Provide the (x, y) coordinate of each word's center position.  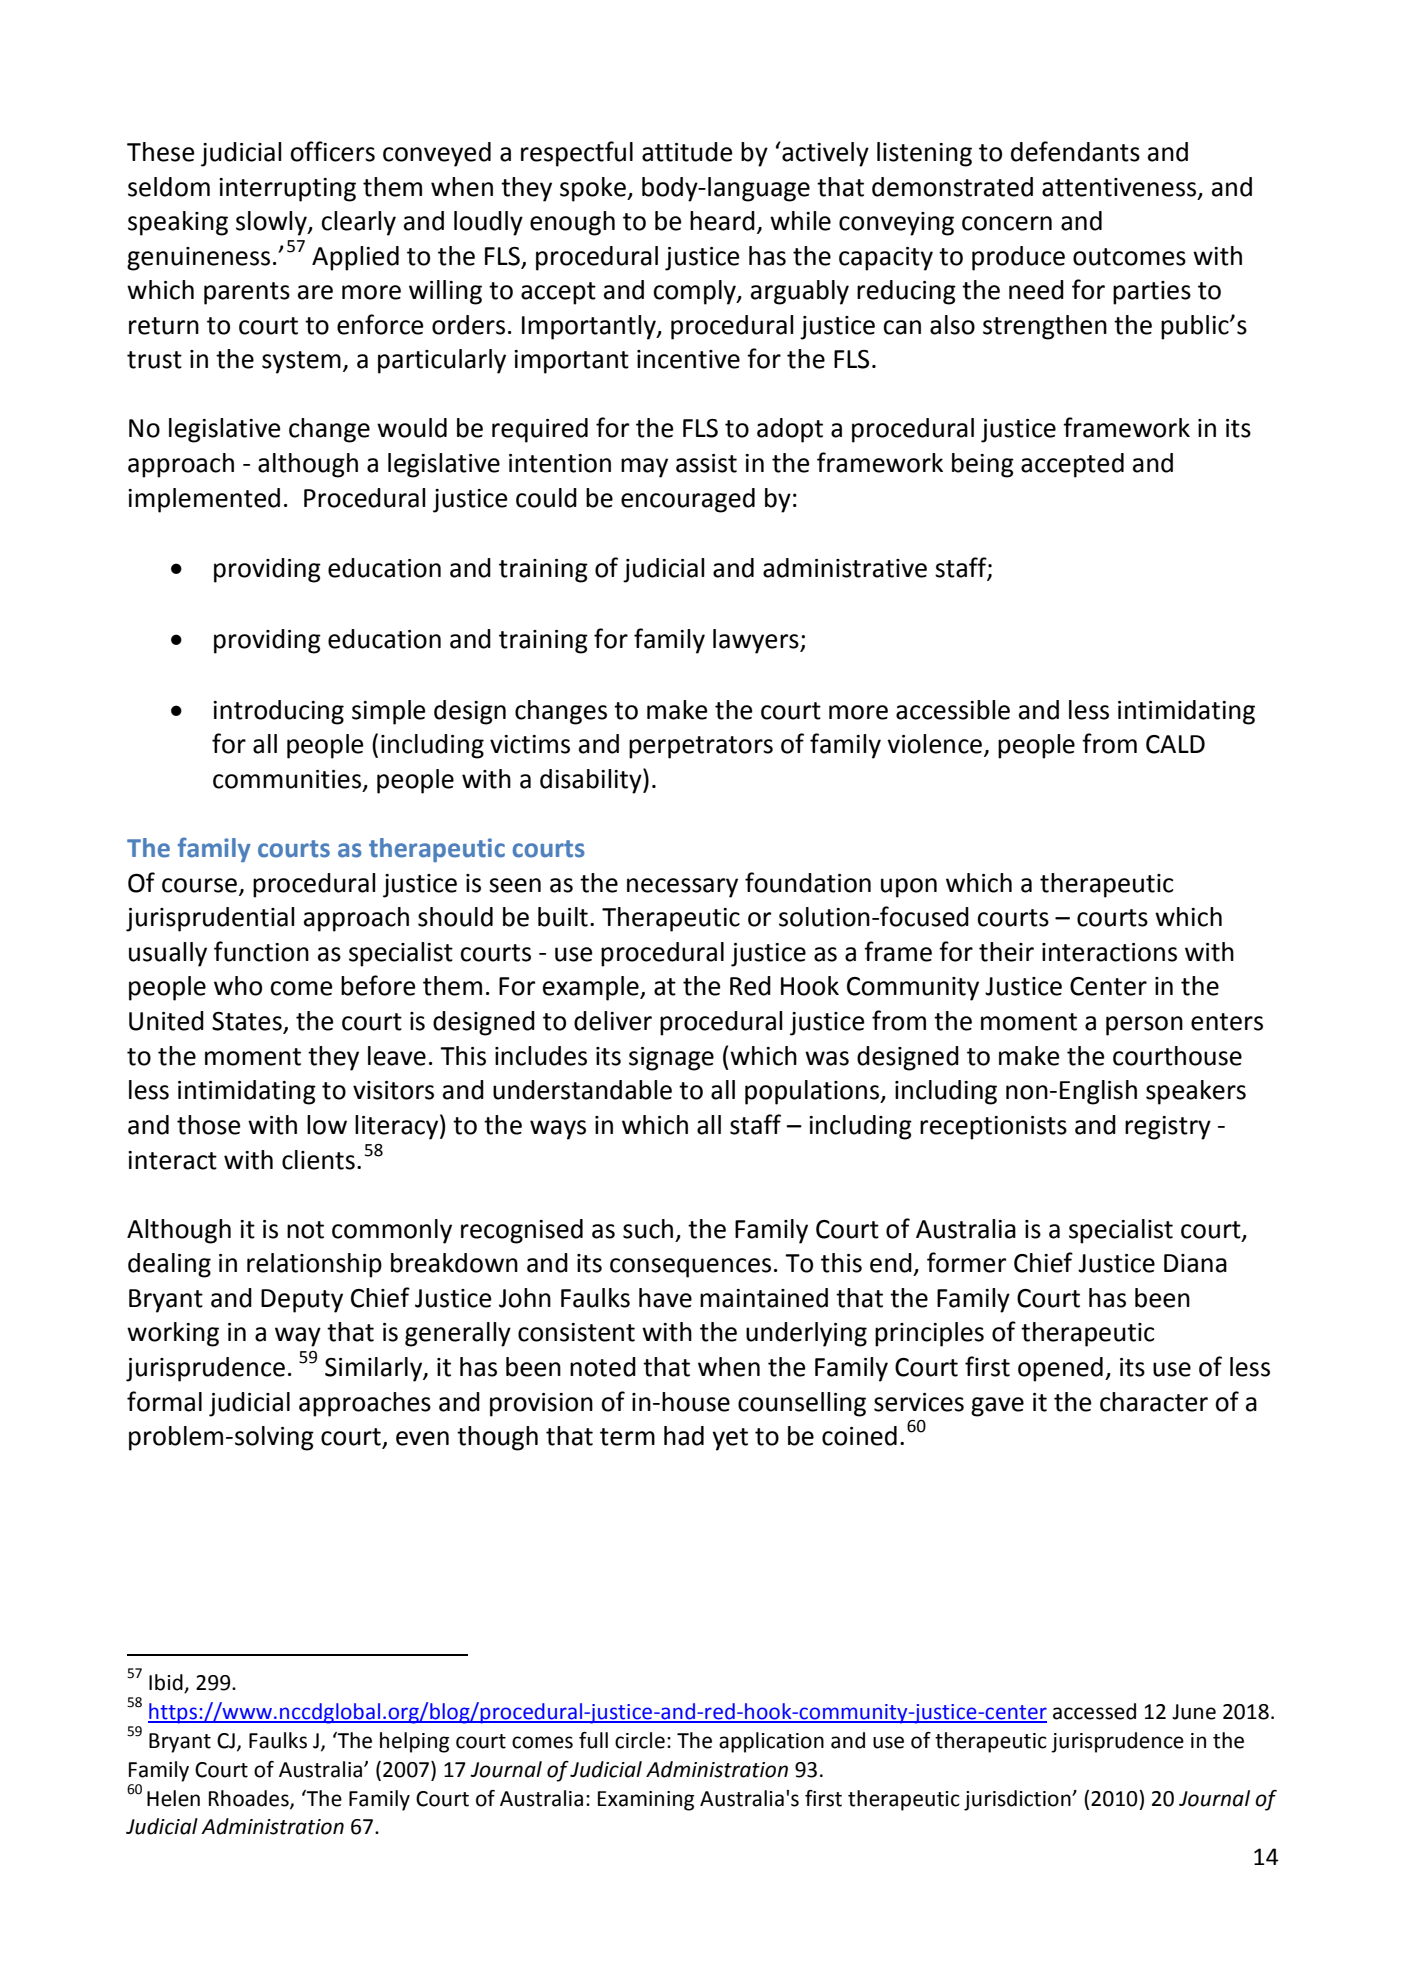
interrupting (287, 190)
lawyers (757, 641)
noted (603, 1367)
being (983, 465)
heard (722, 221)
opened (1060, 1369)
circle (640, 1740)
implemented (204, 500)
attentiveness (1119, 187)
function (261, 951)
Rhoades (250, 1799)
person (1144, 1026)
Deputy (302, 1301)
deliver (613, 1021)
